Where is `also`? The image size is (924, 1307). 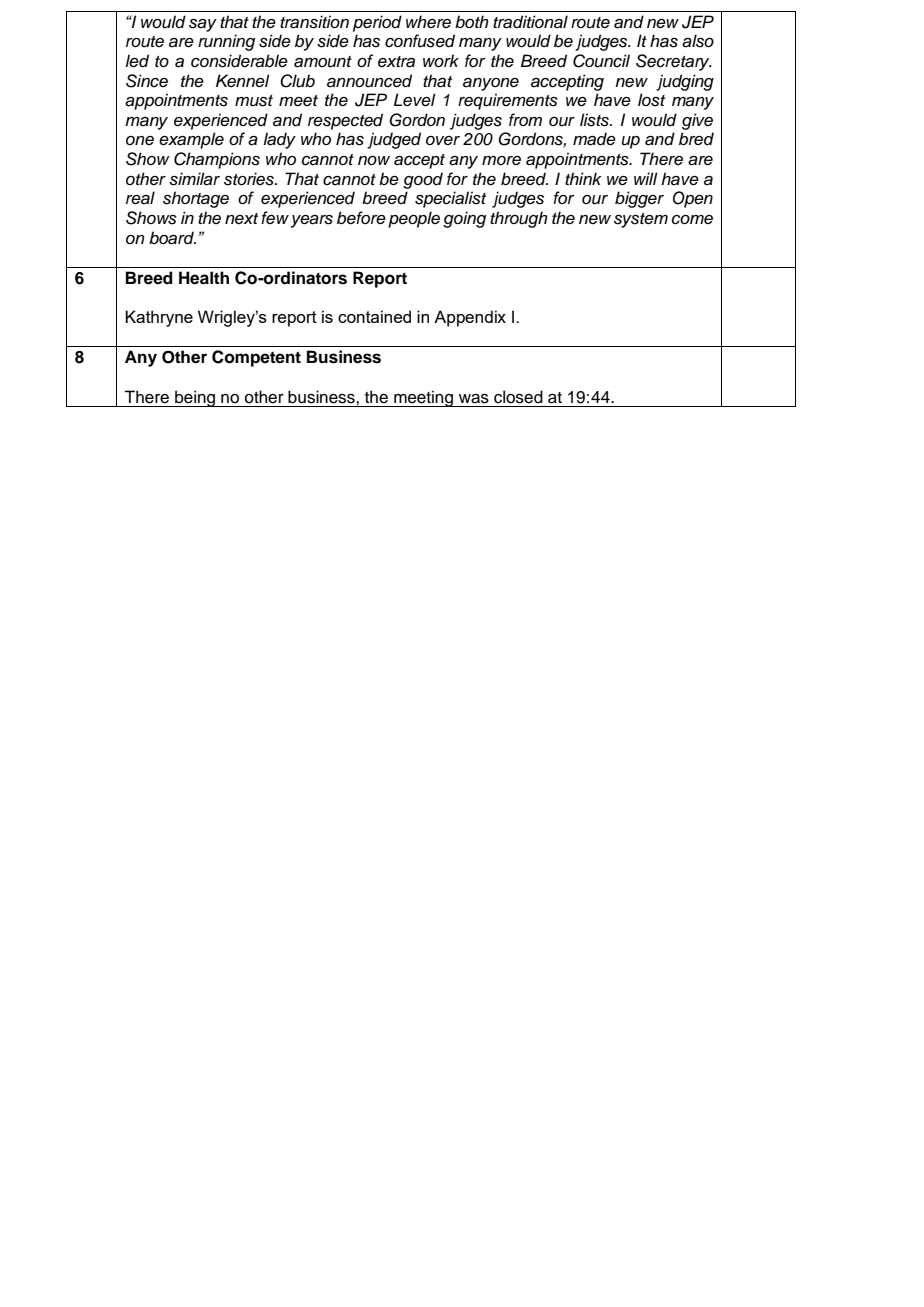
also is located at coordinates (698, 41).
